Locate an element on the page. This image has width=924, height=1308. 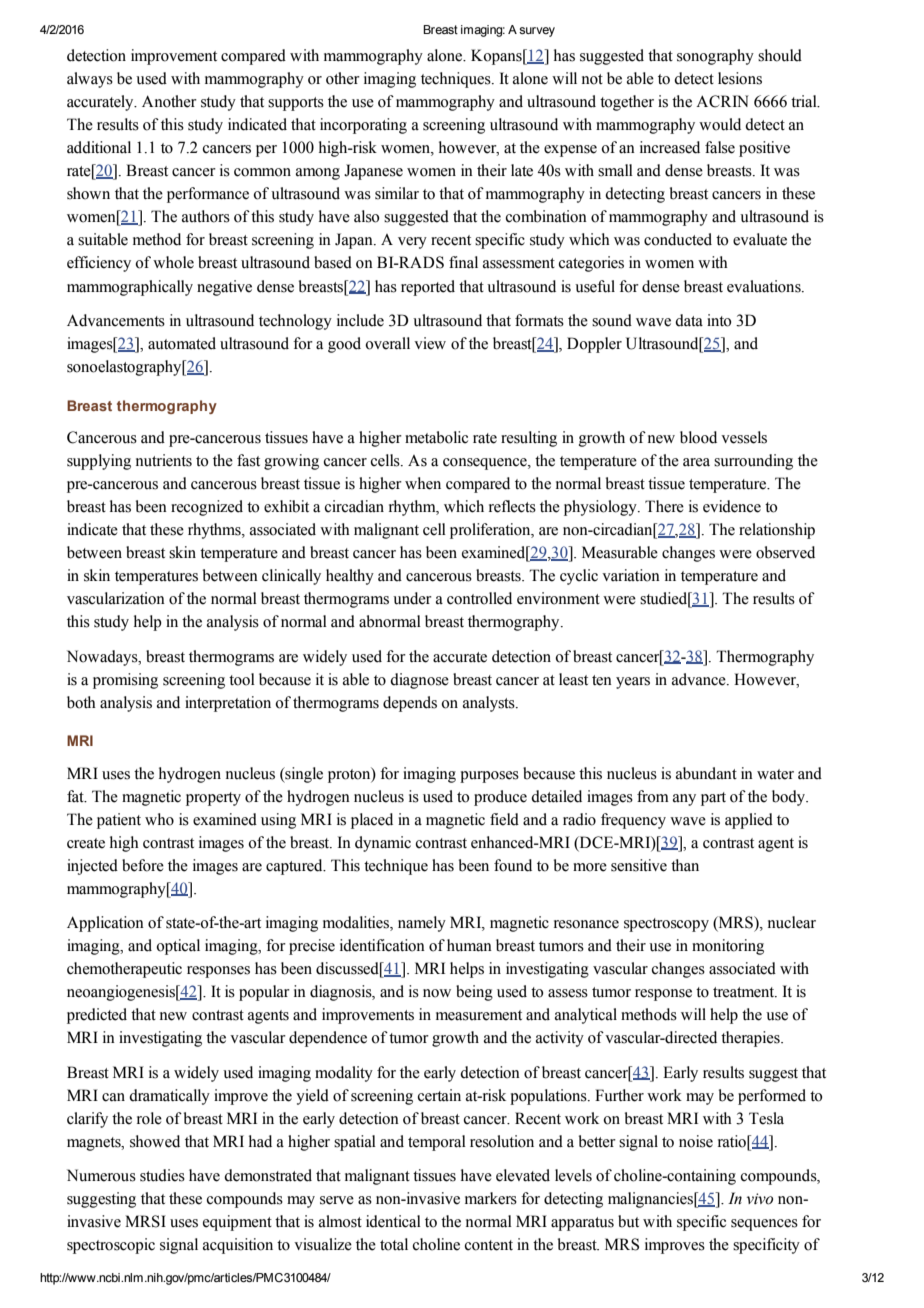
diagnose is located at coordinates (419, 681).
